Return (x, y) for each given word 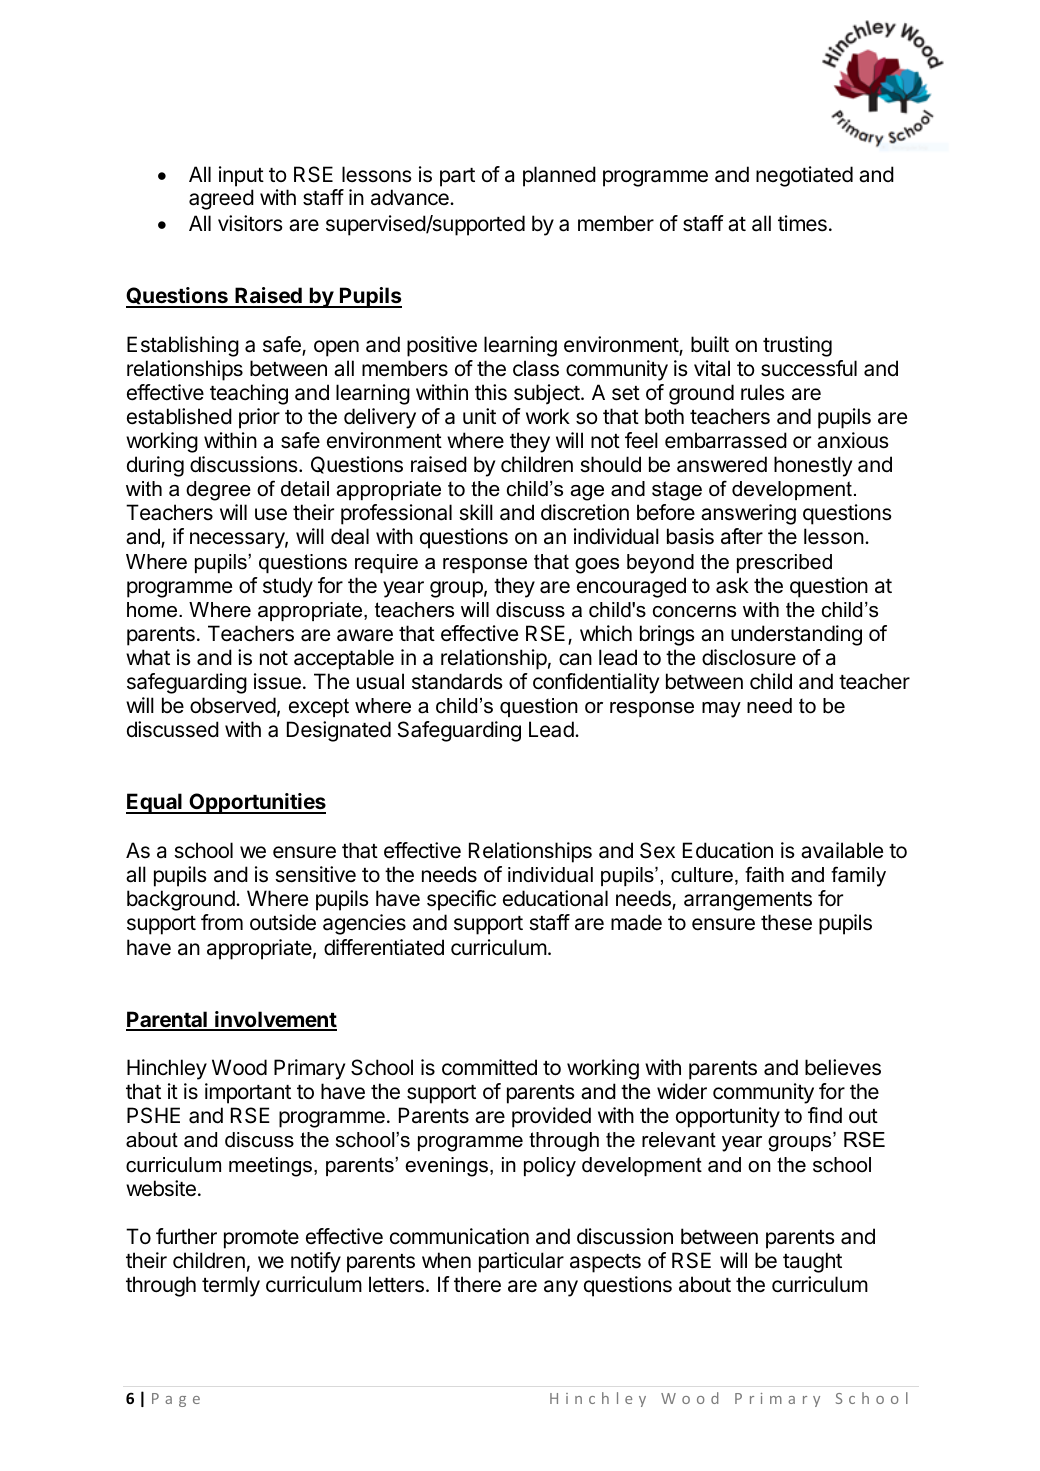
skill (476, 512)
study (288, 587)
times (802, 223)
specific (461, 900)
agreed (221, 199)
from (222, 922)
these (786, 922)
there (477, 1284)
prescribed (784, 563)
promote (261, 1239)
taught (812, 1262)
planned (559, 176)
